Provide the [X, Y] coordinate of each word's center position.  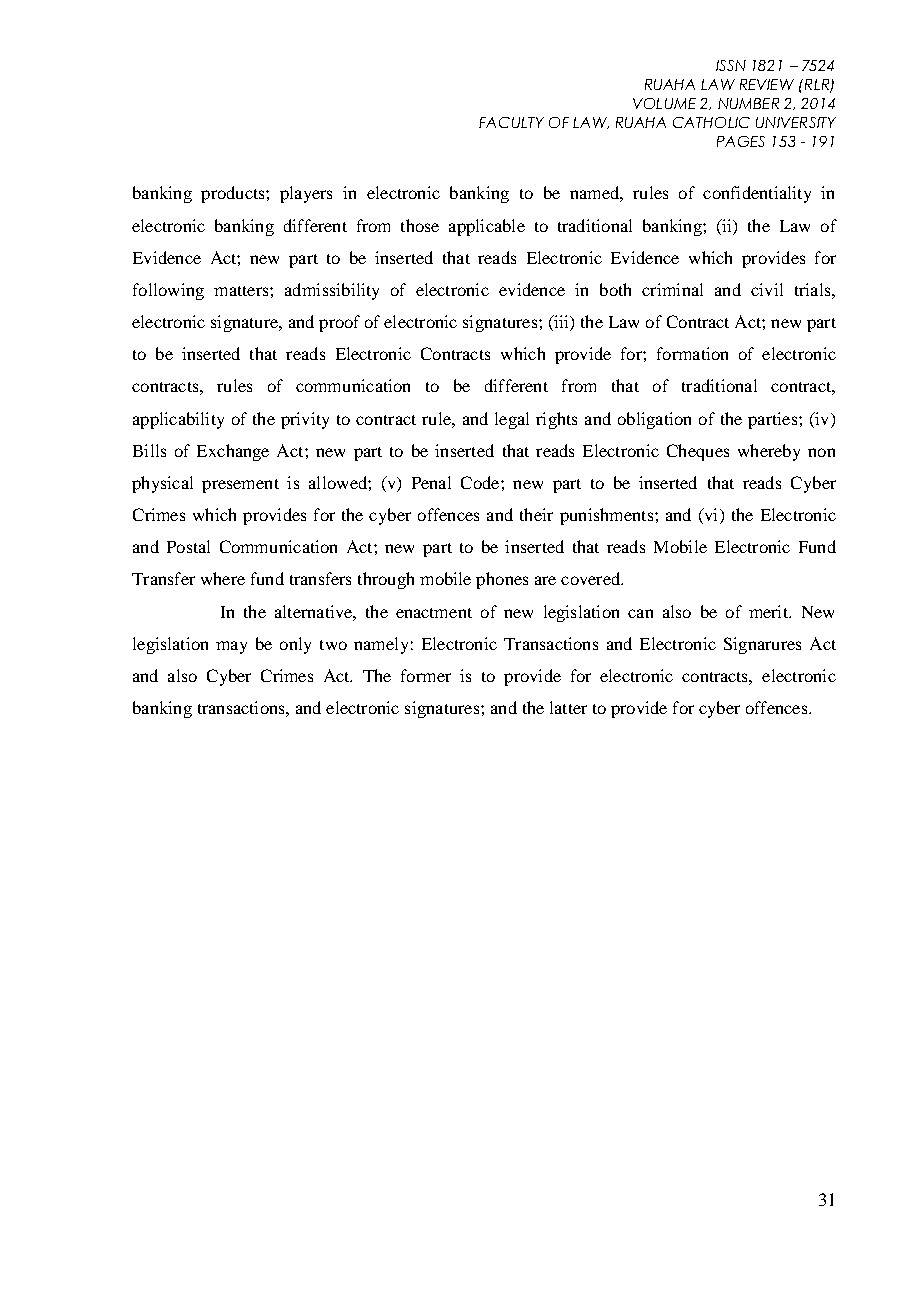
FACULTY [511, 122]
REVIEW [767, 84]
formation [692, 353]
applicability [178, 420]
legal [512, 420]
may [231, 647]
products [234, 194]
